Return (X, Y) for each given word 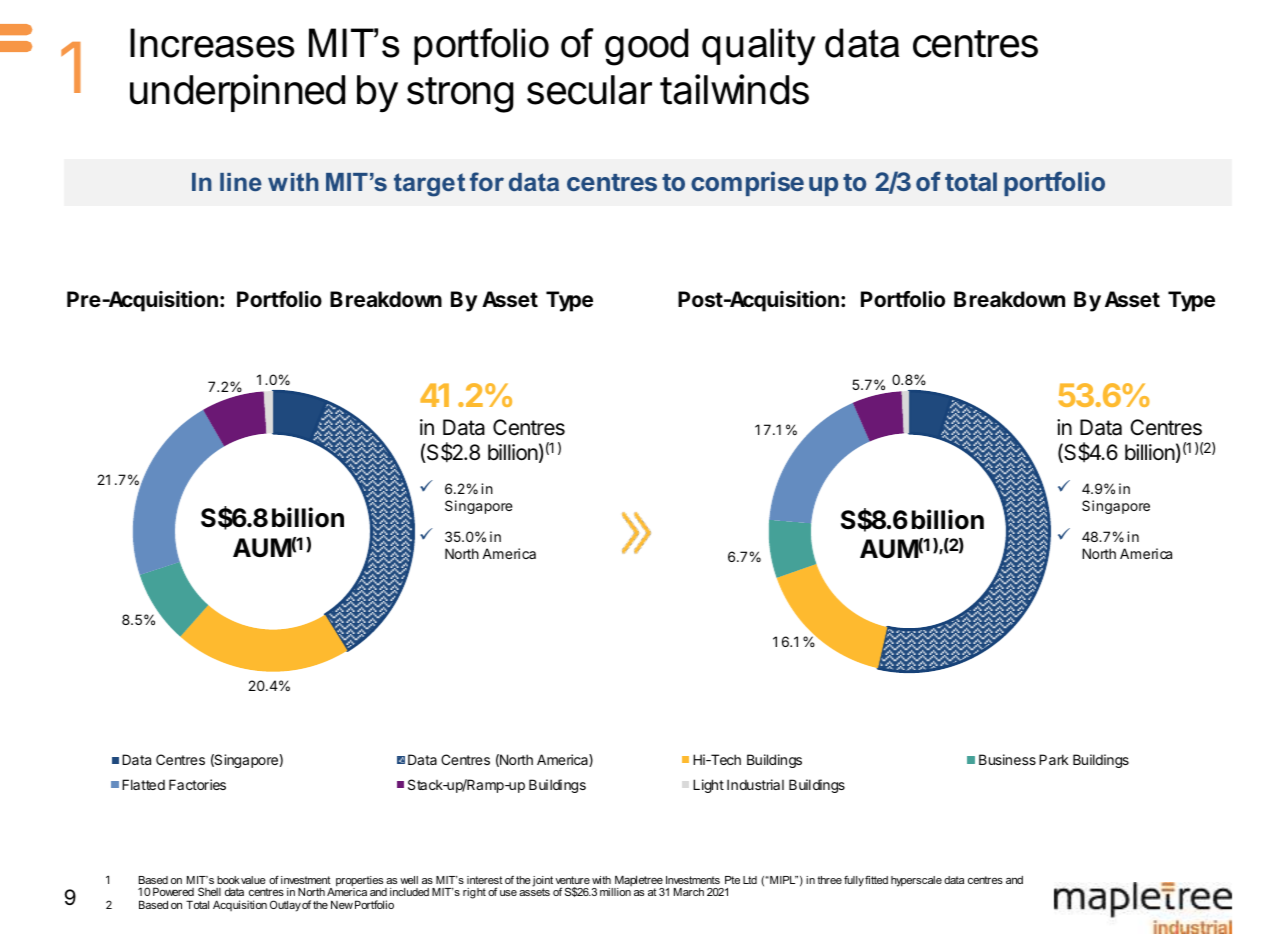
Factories (197, 784)
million (615, 892)
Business (1007, 759)
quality (758, 47)
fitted (876, 880)
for (487, 181)
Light (708, 786)
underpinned (237, 93)
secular (589, 90)
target (429, 185)
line (241, 182)
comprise (747, 183)
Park (1054, 759)
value (253, 880)
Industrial (755, 784)
